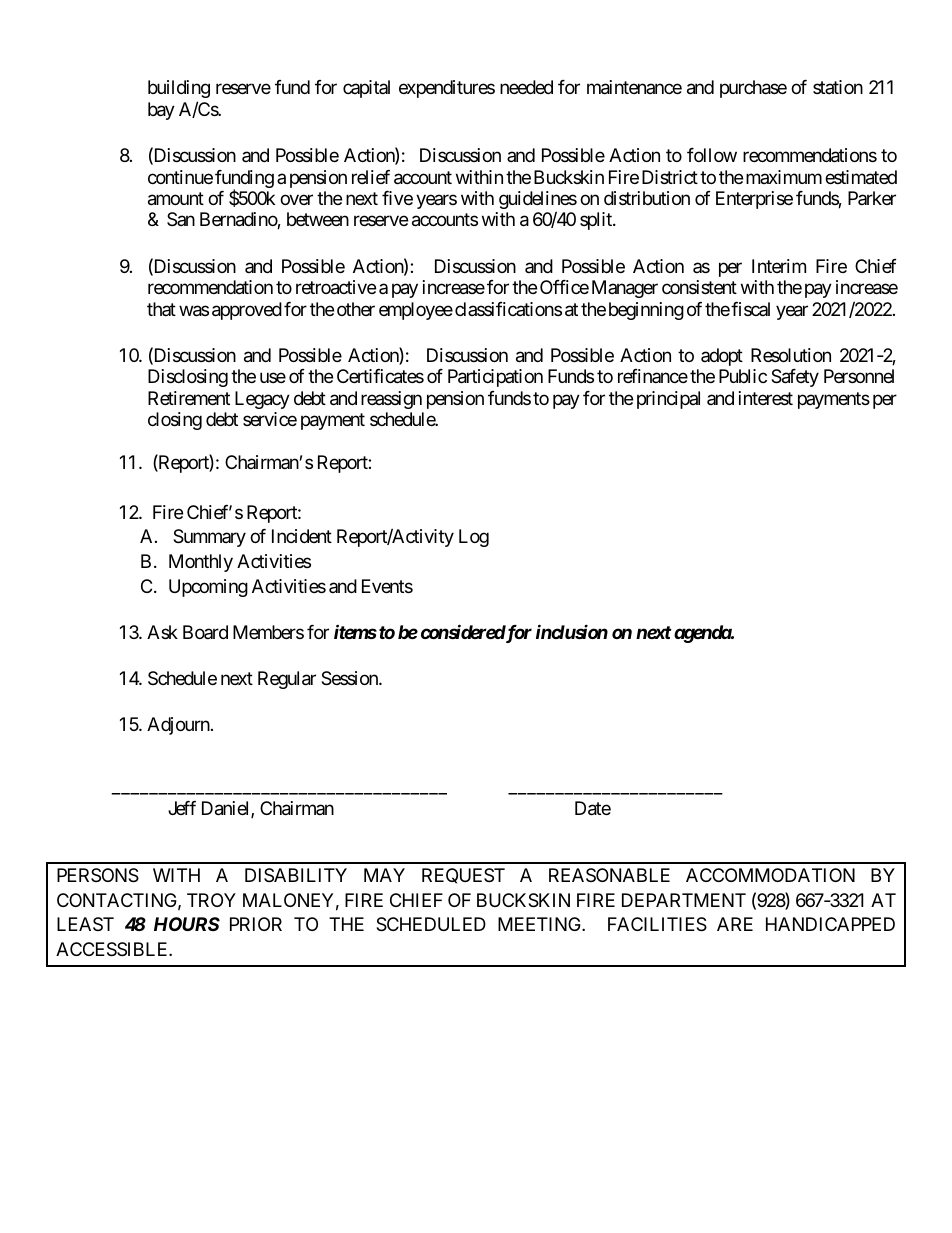 The image size is (952, 1233). What do you see at coordinates (735, 924) in the screenshot?
I see `ARE` at bounding box center [735, 924].
